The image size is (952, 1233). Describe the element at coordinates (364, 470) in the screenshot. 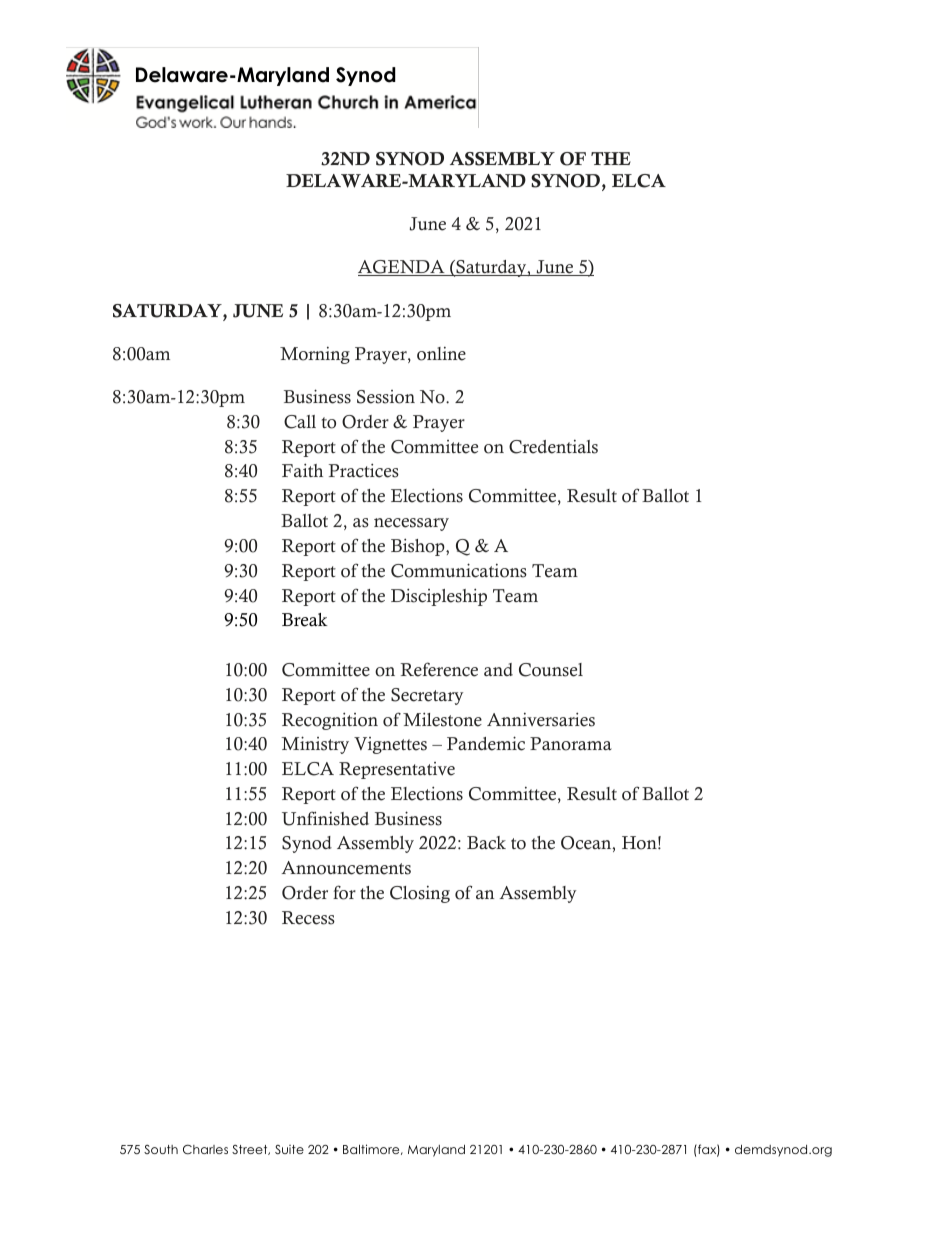

I see `Practices` at that location.
